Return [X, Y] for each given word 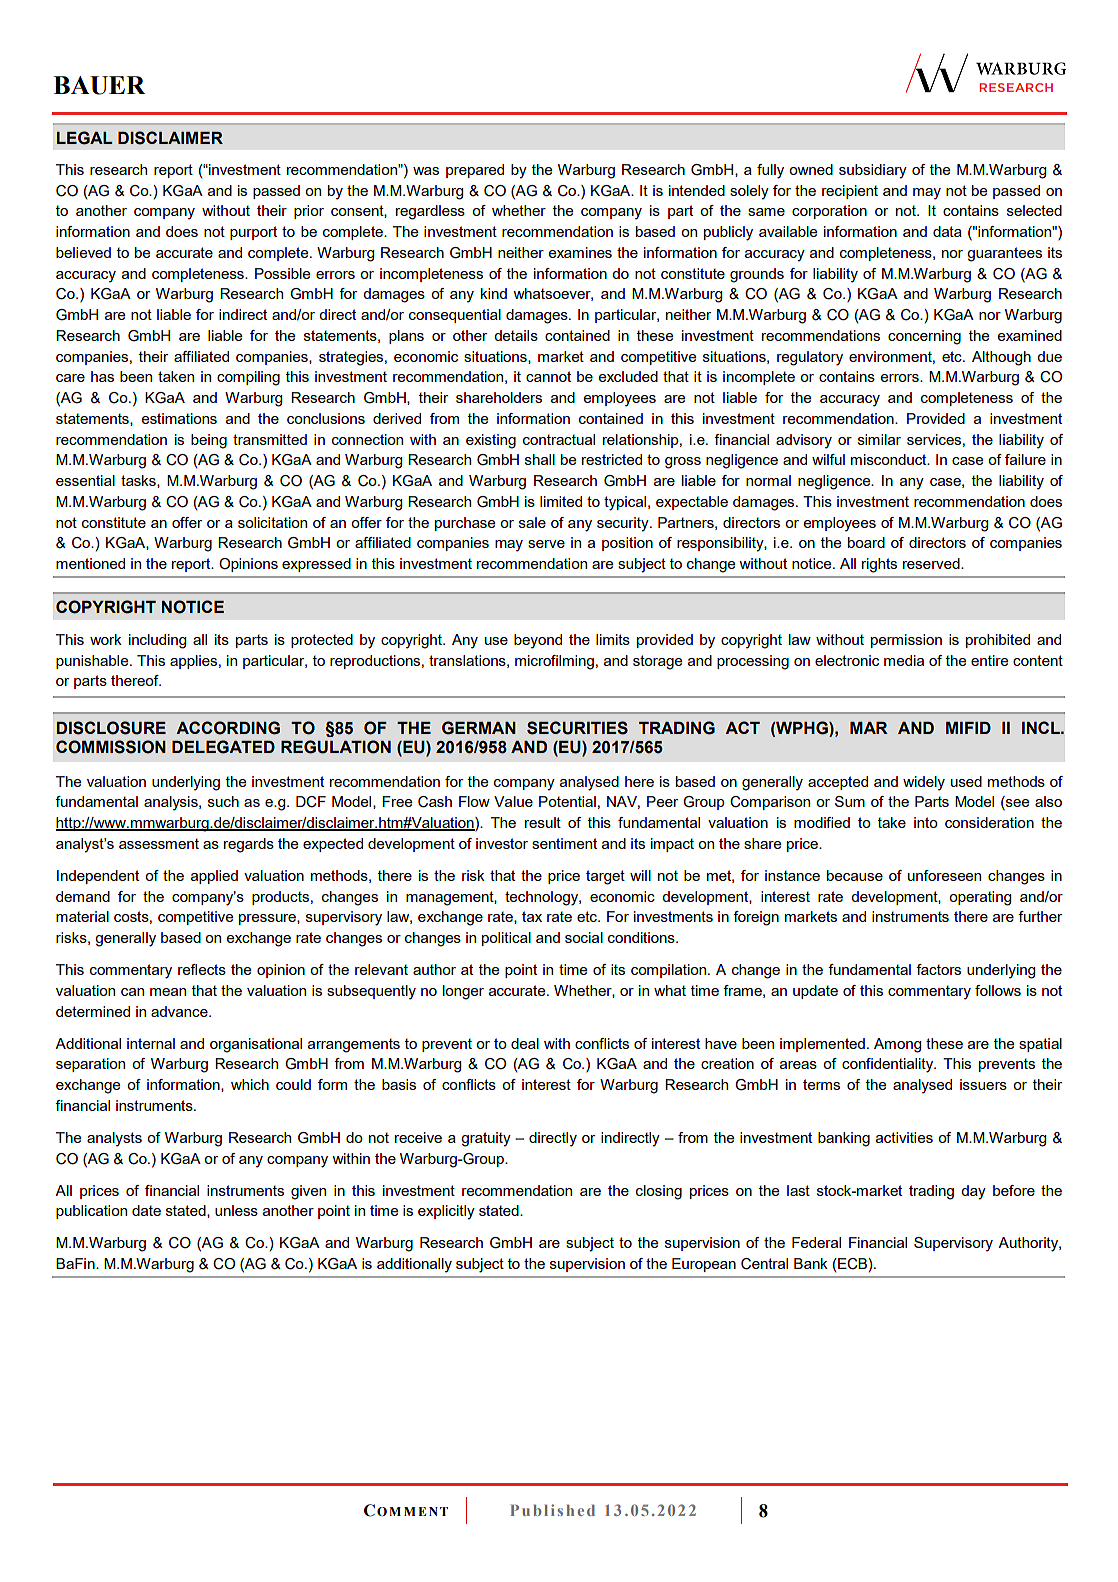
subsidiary [873, 171]
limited [561, 501]
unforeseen [944, 875]
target [605, 877]
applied [214, 877]
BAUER [99, 85]
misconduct [890, 459]
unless [236, 1210]
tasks [139, 481]
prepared [475, 171]
